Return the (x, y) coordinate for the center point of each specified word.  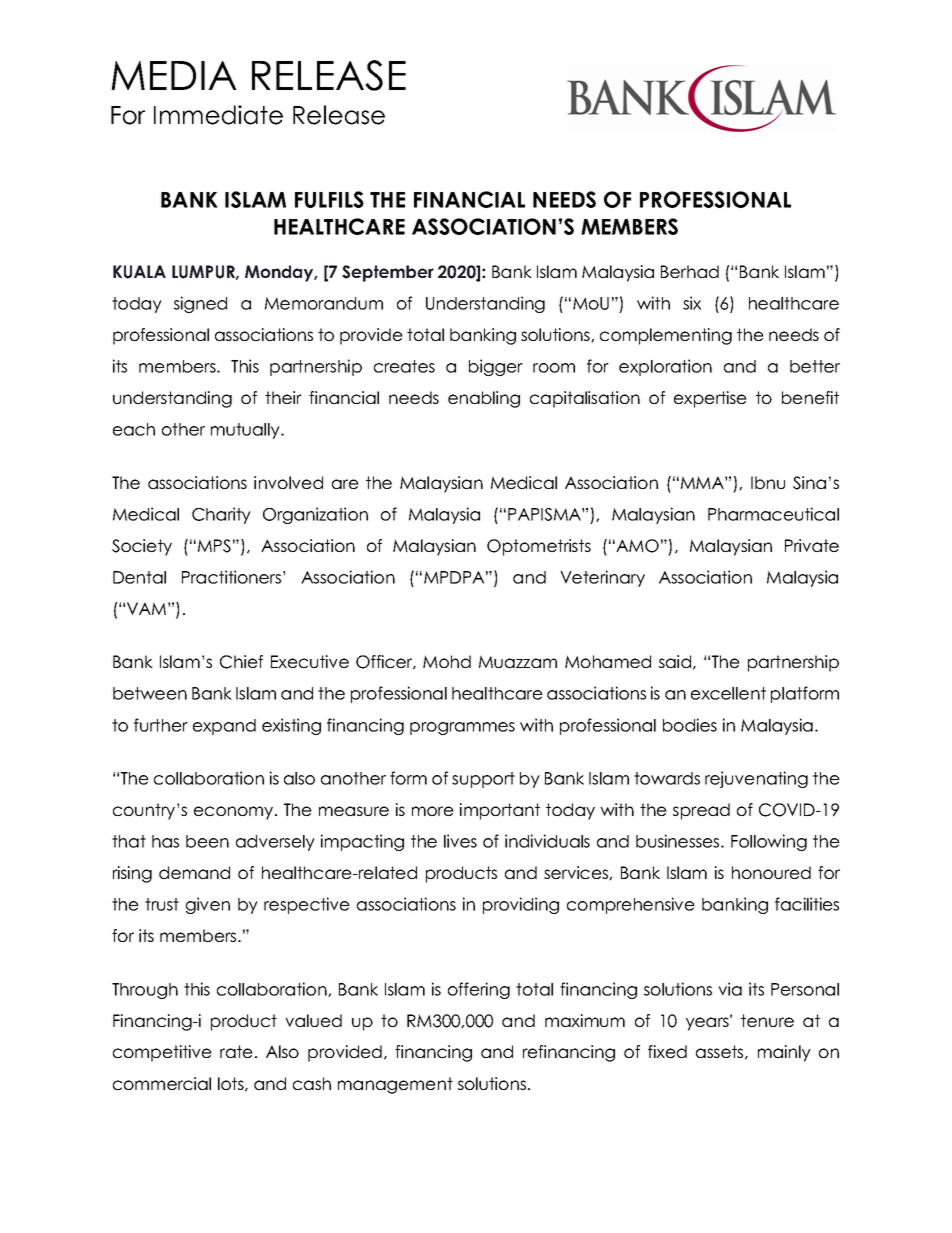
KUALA (139, 272)
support (483, 780)
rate (236, 1051)
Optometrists (539, 547)
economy (235, 813)
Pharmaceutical (773, 514)
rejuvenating (756, 779)
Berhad (690, 271)
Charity (221, 515)
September (388, 273)
